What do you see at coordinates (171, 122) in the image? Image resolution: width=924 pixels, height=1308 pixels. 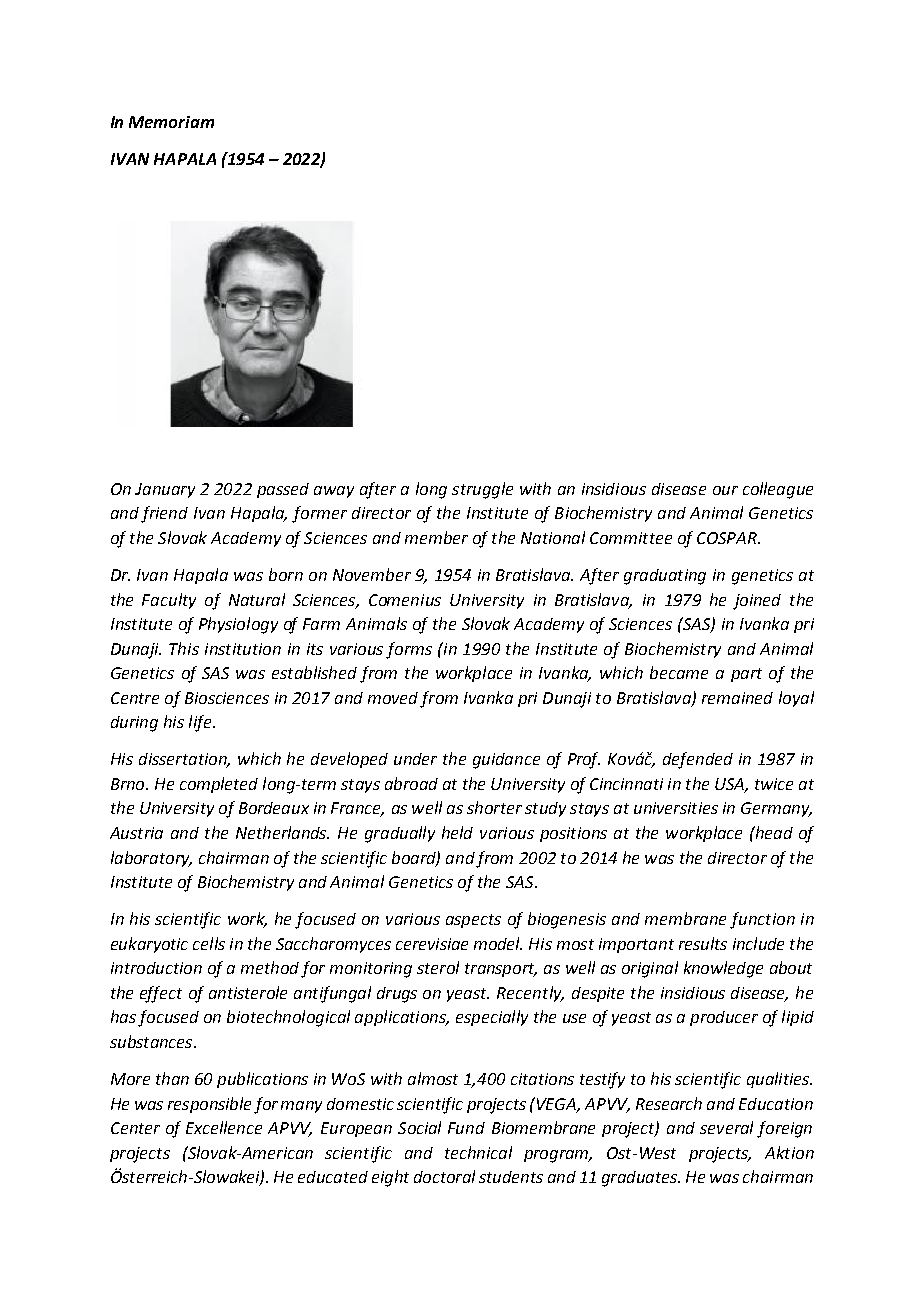 I see `Memoriam` at bounding box center [171, 122].
